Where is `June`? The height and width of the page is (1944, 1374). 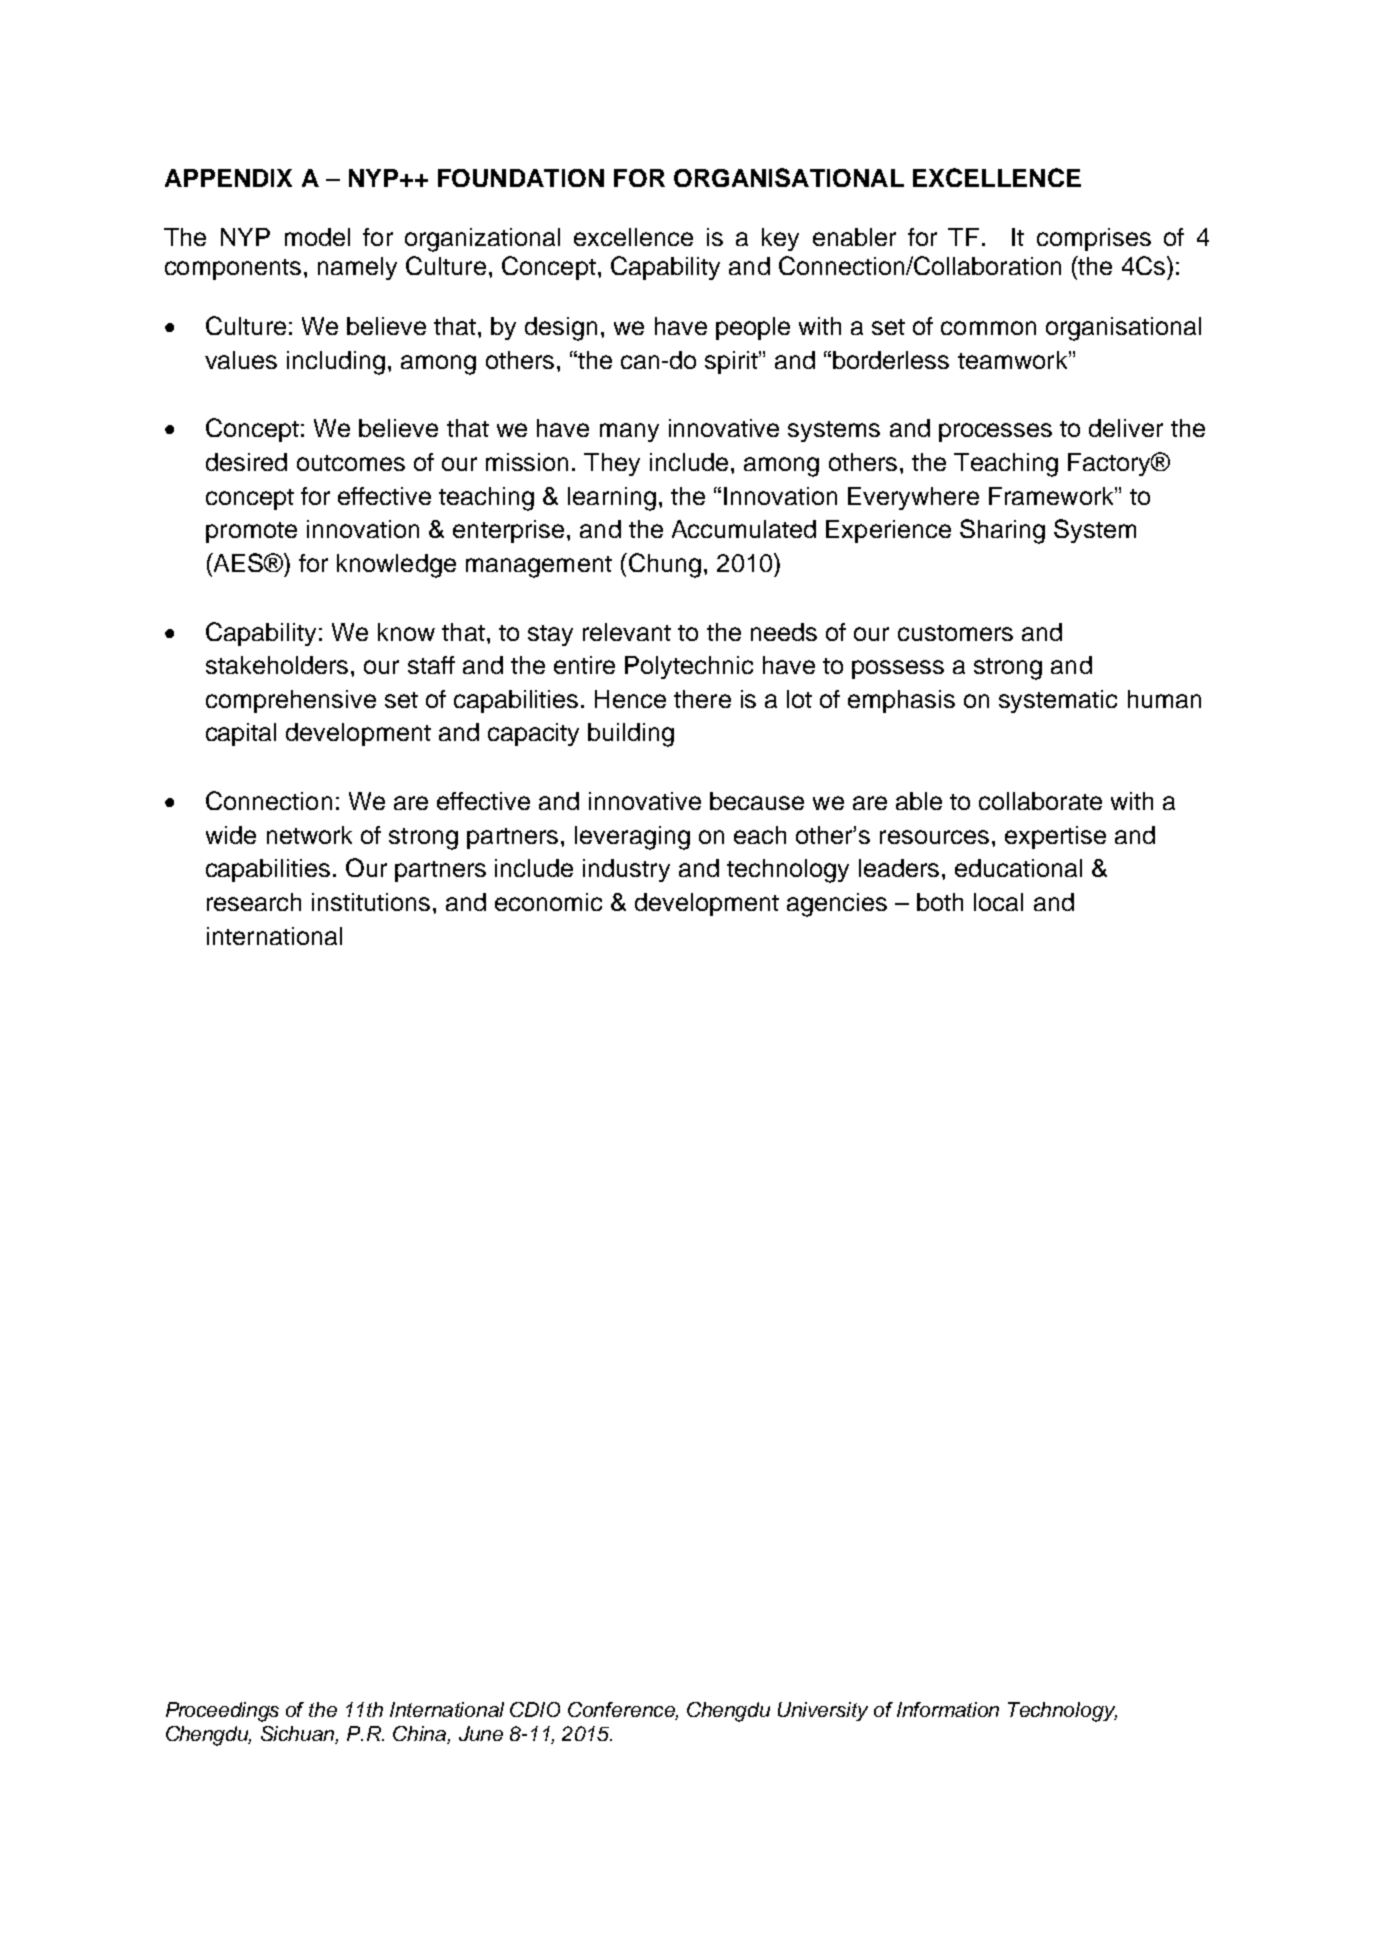
June is located at coordinates (481, 1733).
